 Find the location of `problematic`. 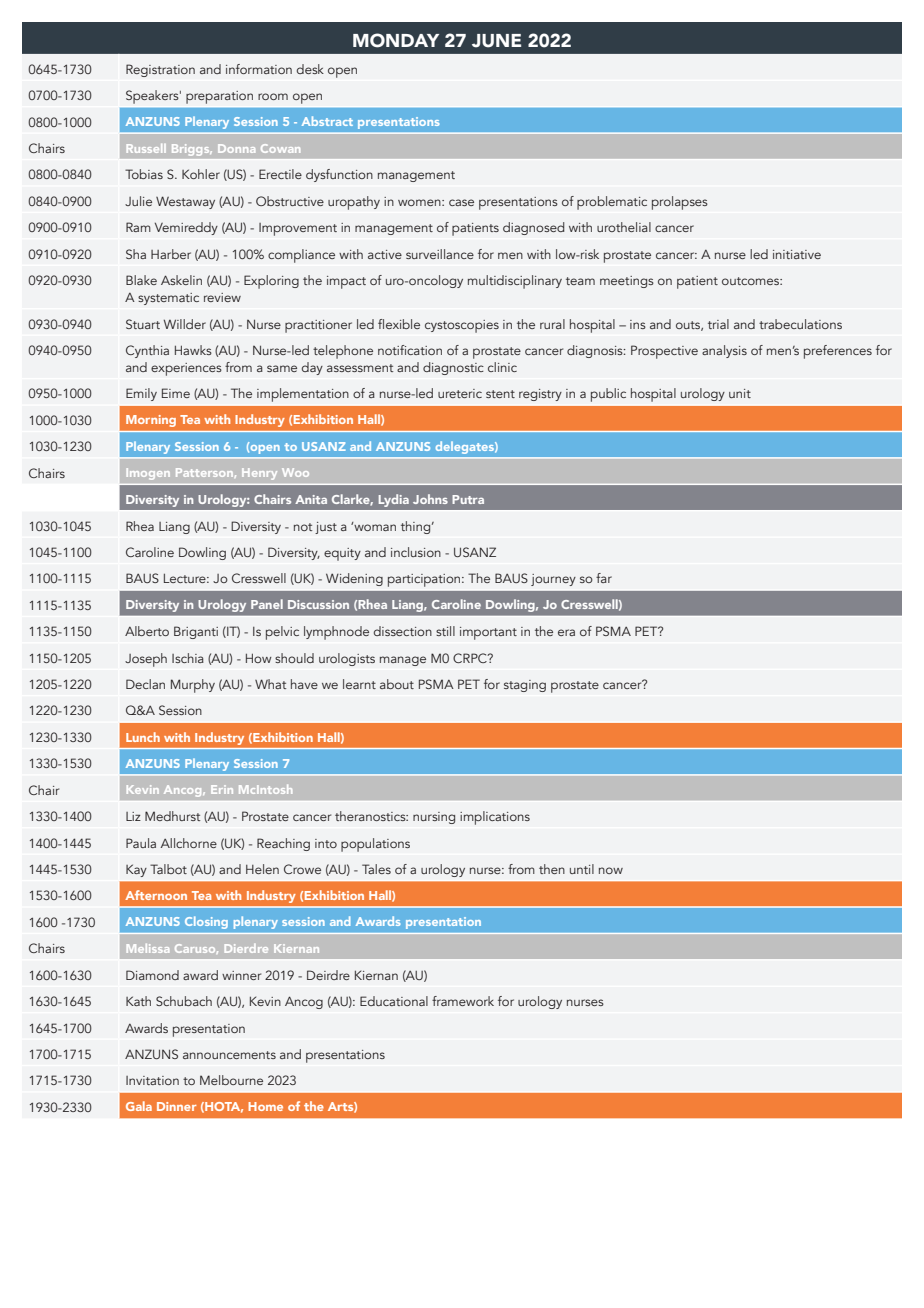

problematic is located at coordinates (612, 203).
